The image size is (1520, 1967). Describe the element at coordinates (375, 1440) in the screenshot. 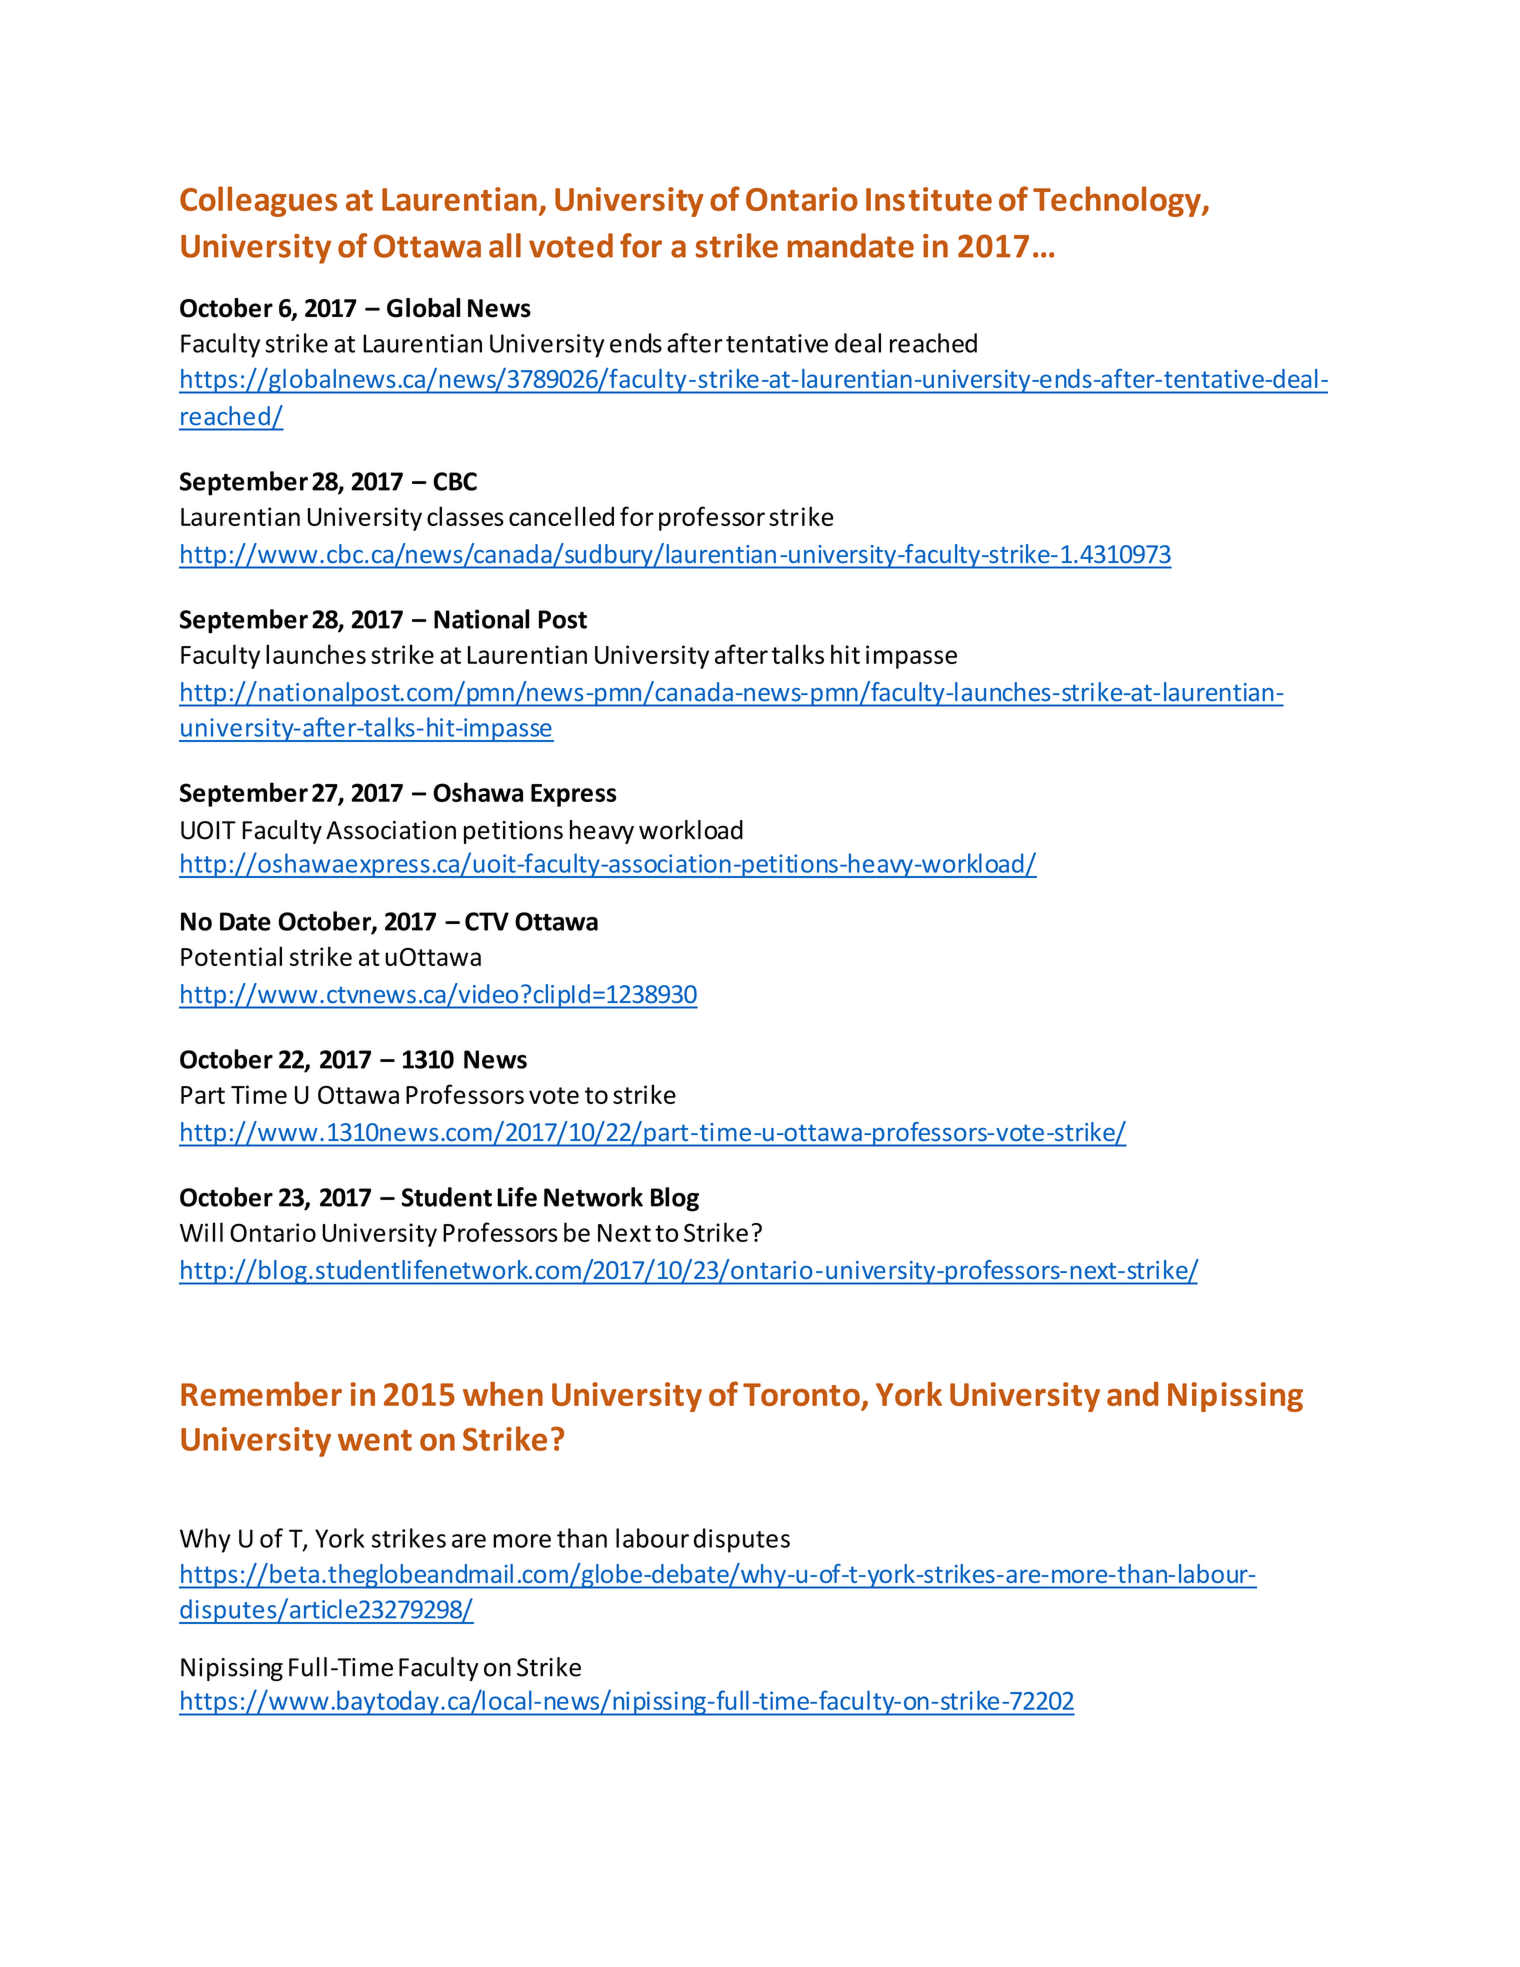

I see `went` at that location.
